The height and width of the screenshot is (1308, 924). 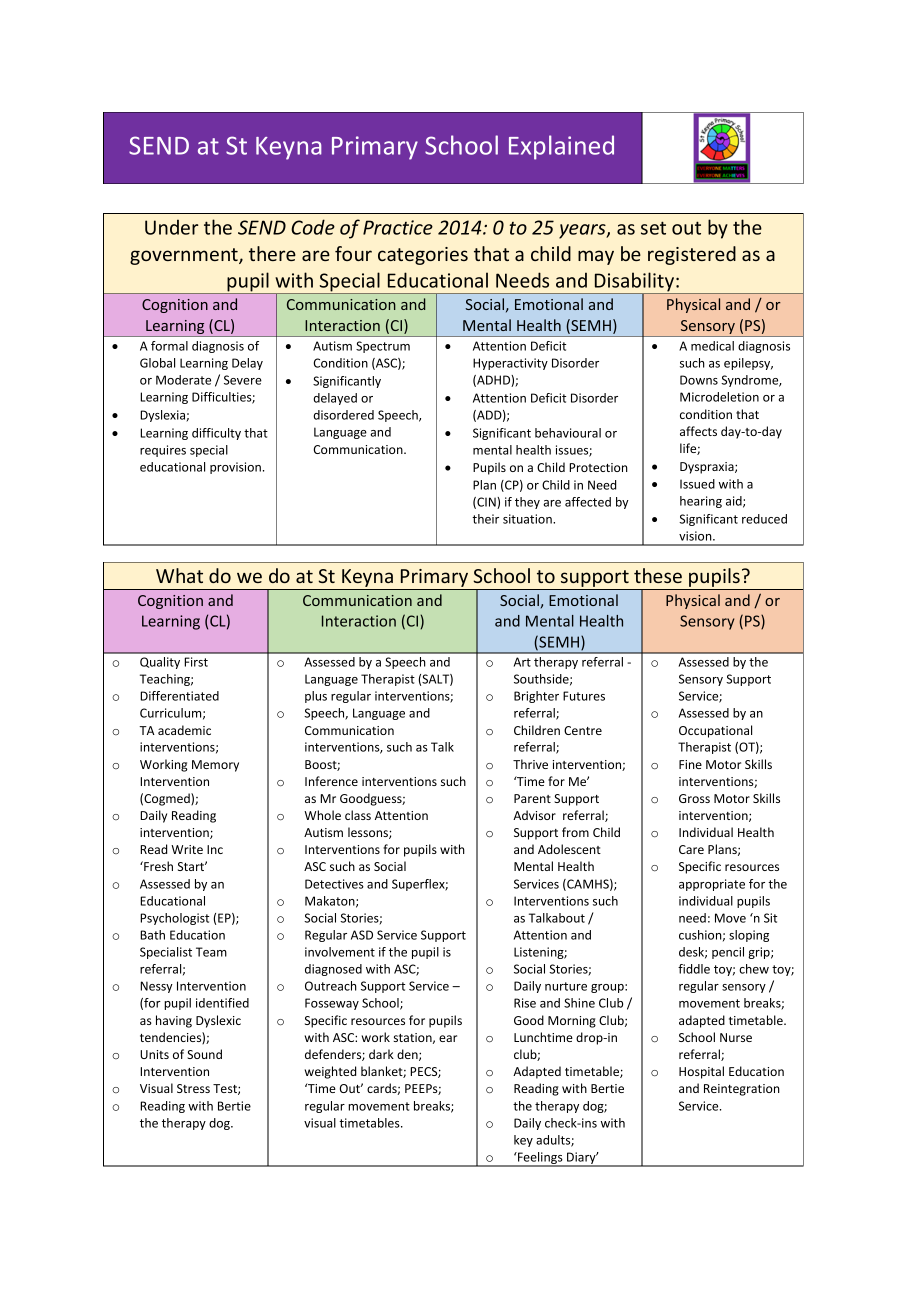 What do you see at coordinates (172, 227) in the screenshot?
I see `Under` at bounding box center [172, 227].
